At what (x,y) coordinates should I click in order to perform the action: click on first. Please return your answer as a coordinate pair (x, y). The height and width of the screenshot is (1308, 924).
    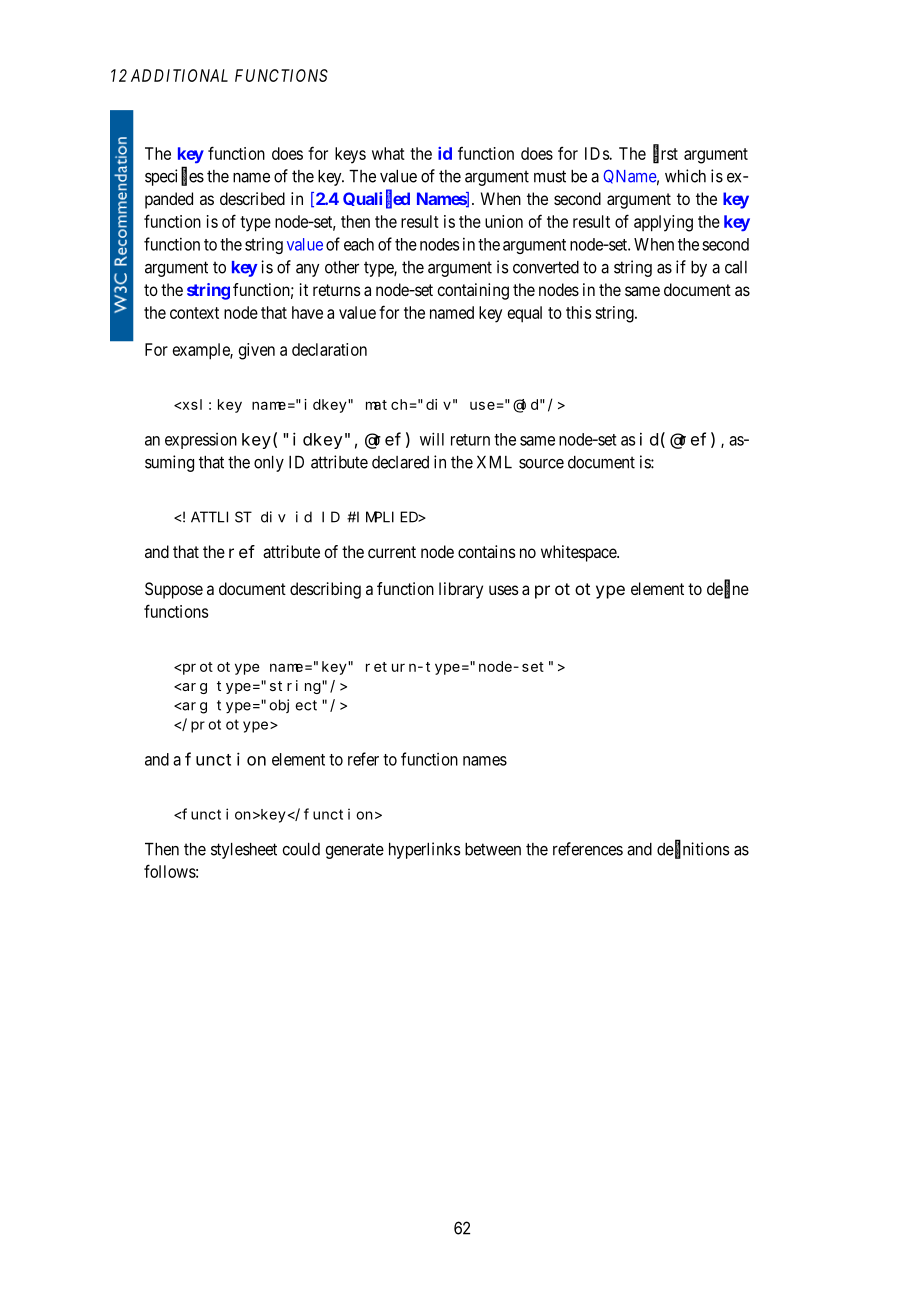
    Looking at the image, I should click on (665, 153).
